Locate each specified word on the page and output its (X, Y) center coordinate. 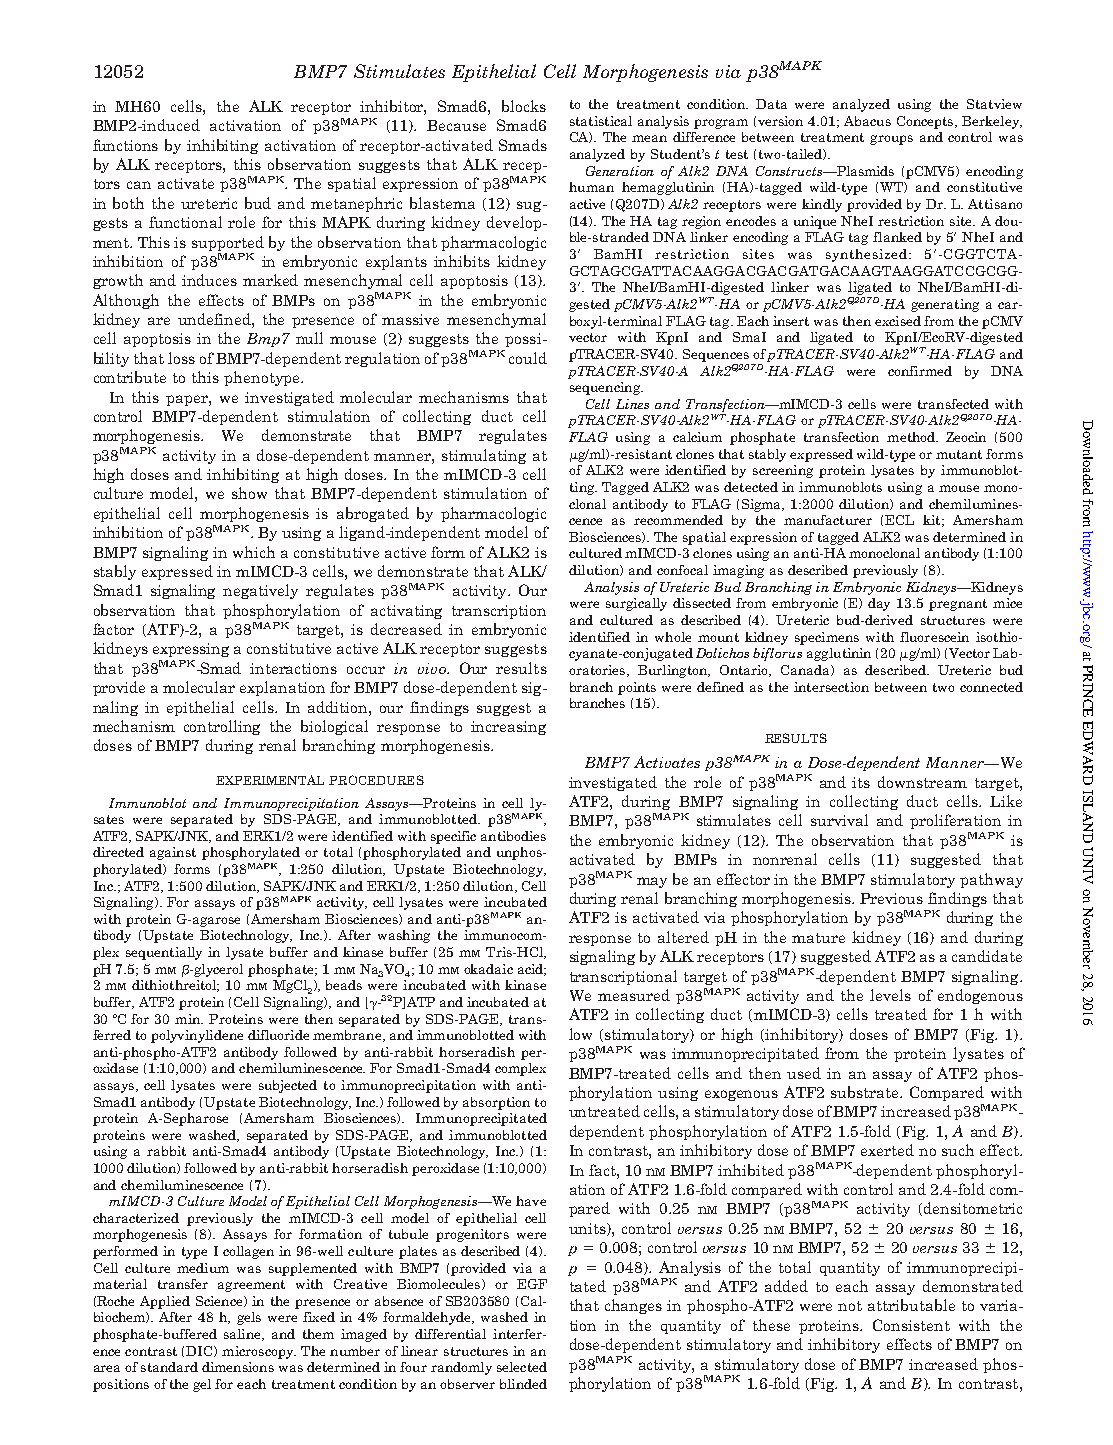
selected (522, 1367)
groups (891, 140)
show (249, 493)
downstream (922, 782)
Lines (632, 404)
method (912, 437)
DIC (200, 1351)
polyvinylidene (197, 1036)
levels (890, 995)
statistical (601, 121)
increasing (508, 728)
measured (634, 995)
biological (334, 727)
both (128, 203)
